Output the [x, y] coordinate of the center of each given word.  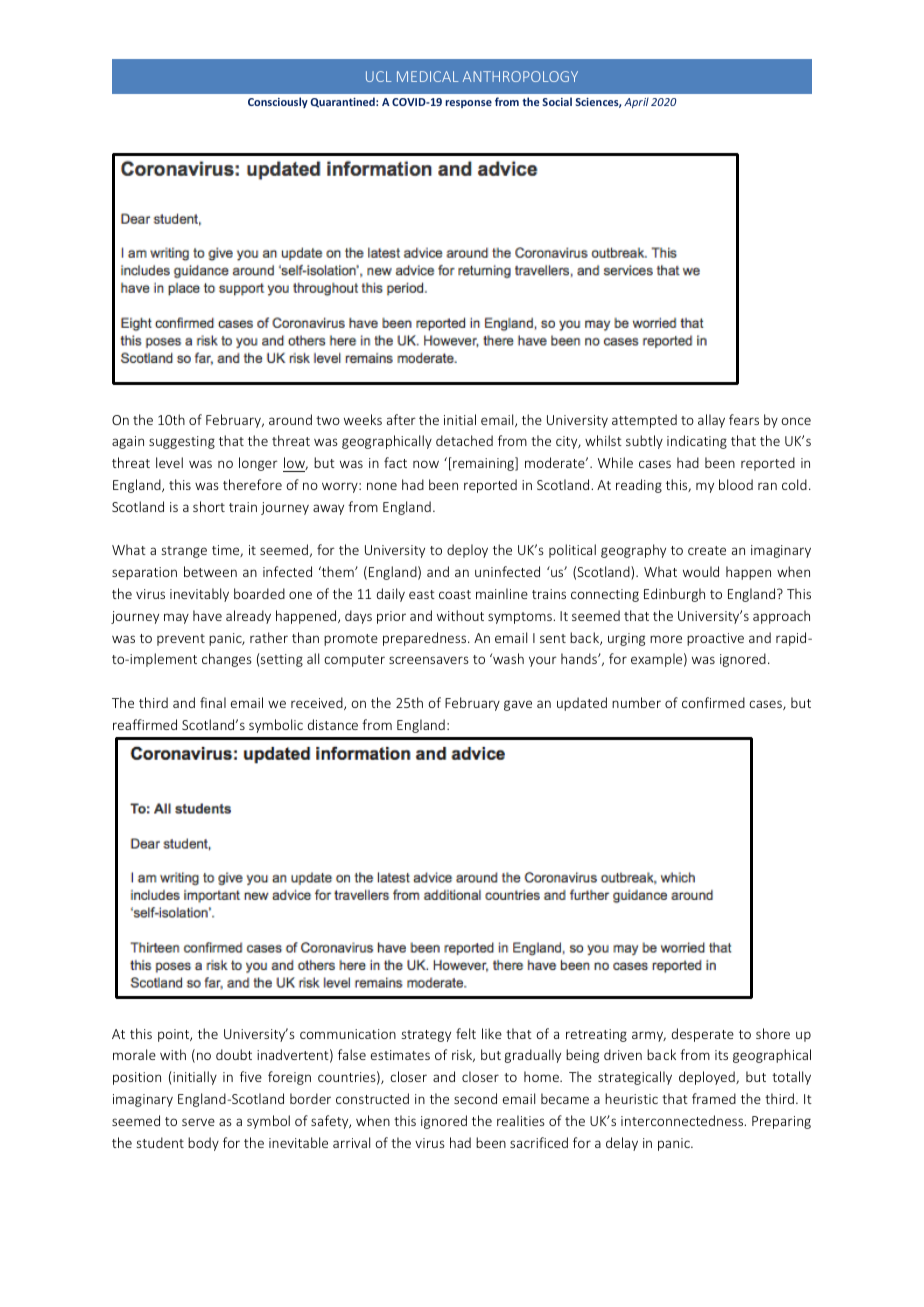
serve [198, 1122]
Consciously [278, 102]
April [636, 103]
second [475, 1098]
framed [714, 1098]
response [468, 104]
